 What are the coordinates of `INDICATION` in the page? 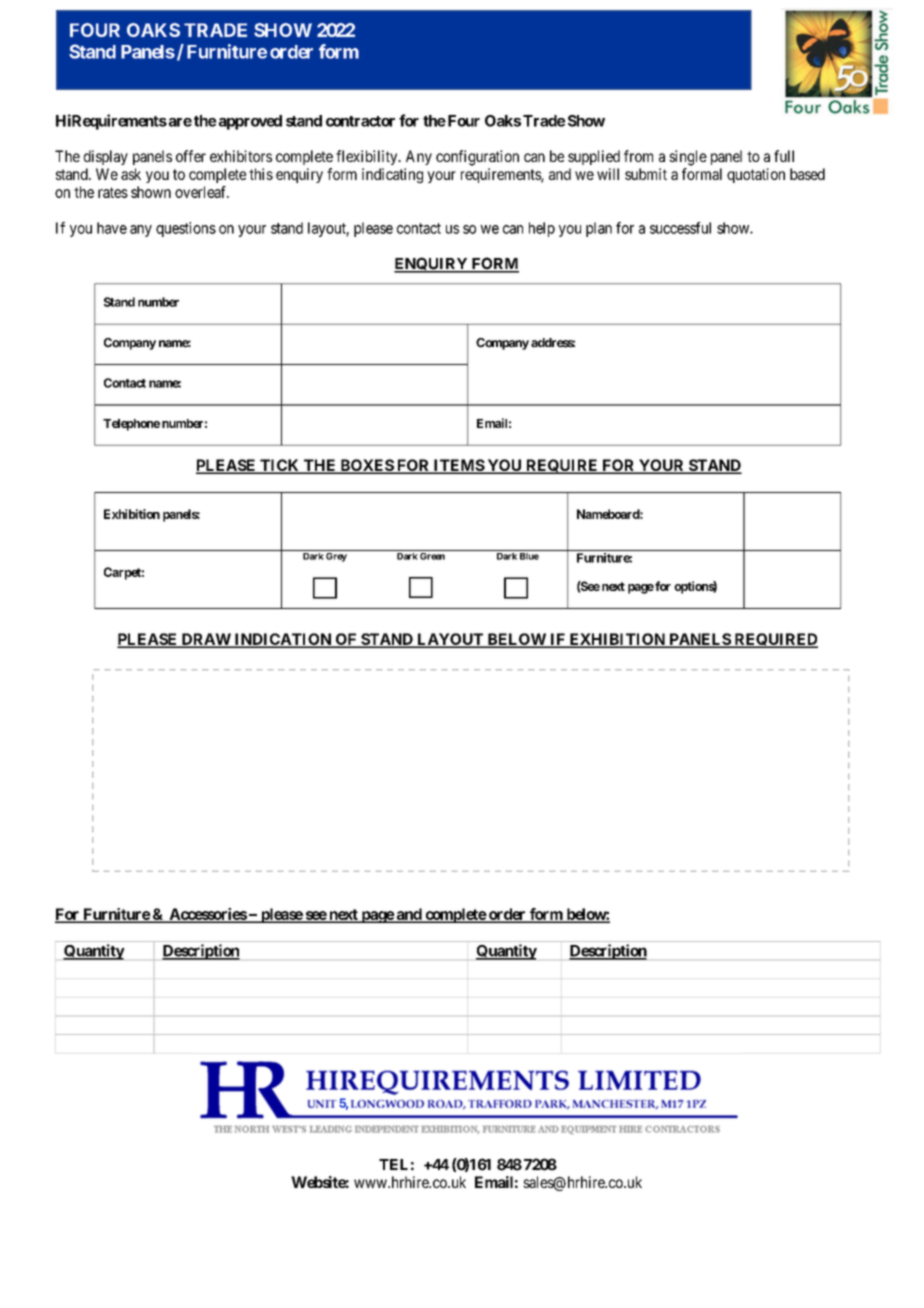 It's located at (282, 640).
